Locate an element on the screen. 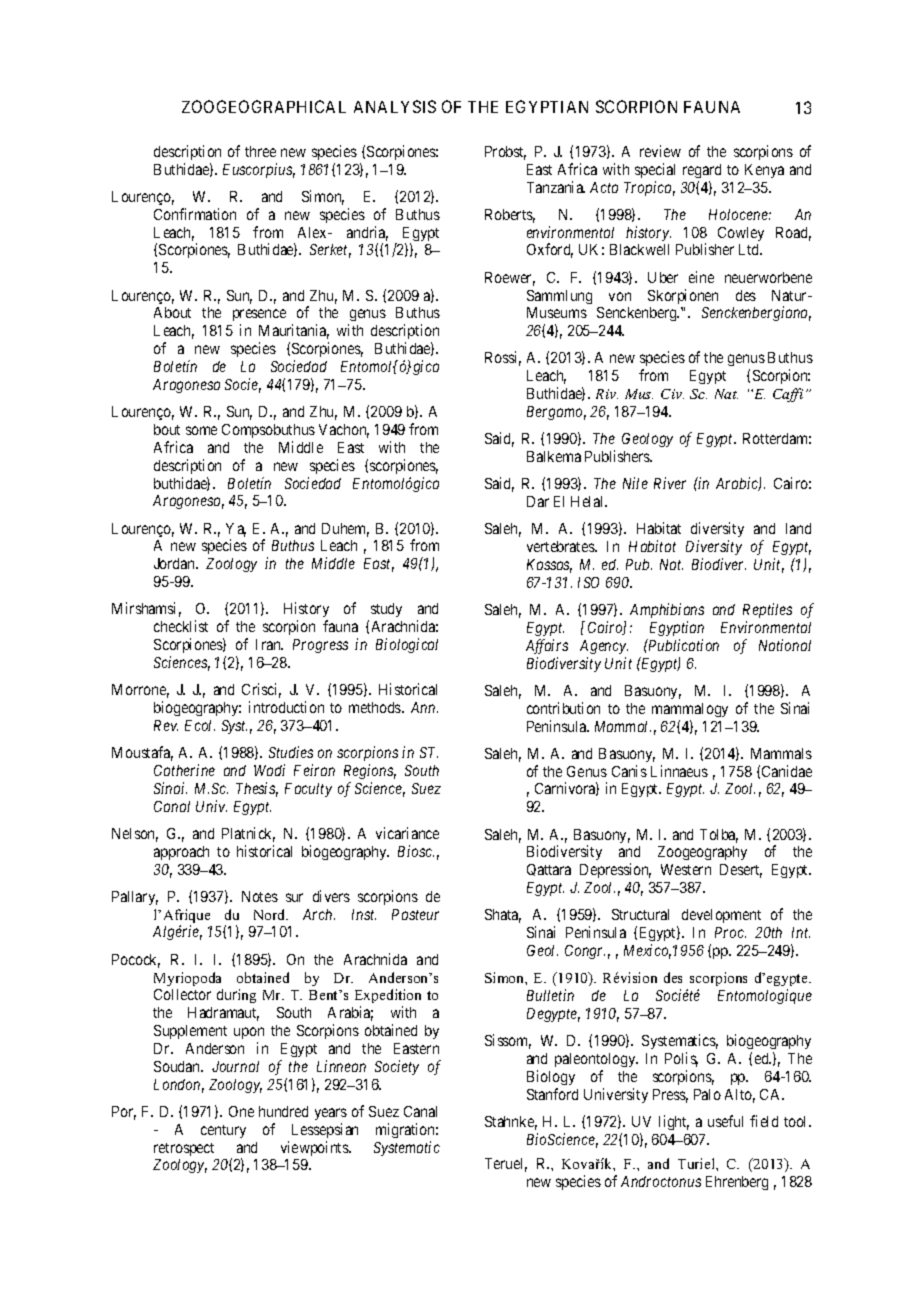 This screenshot has width=924, height=1308. Affairs is located at coordinates (547, 646).
